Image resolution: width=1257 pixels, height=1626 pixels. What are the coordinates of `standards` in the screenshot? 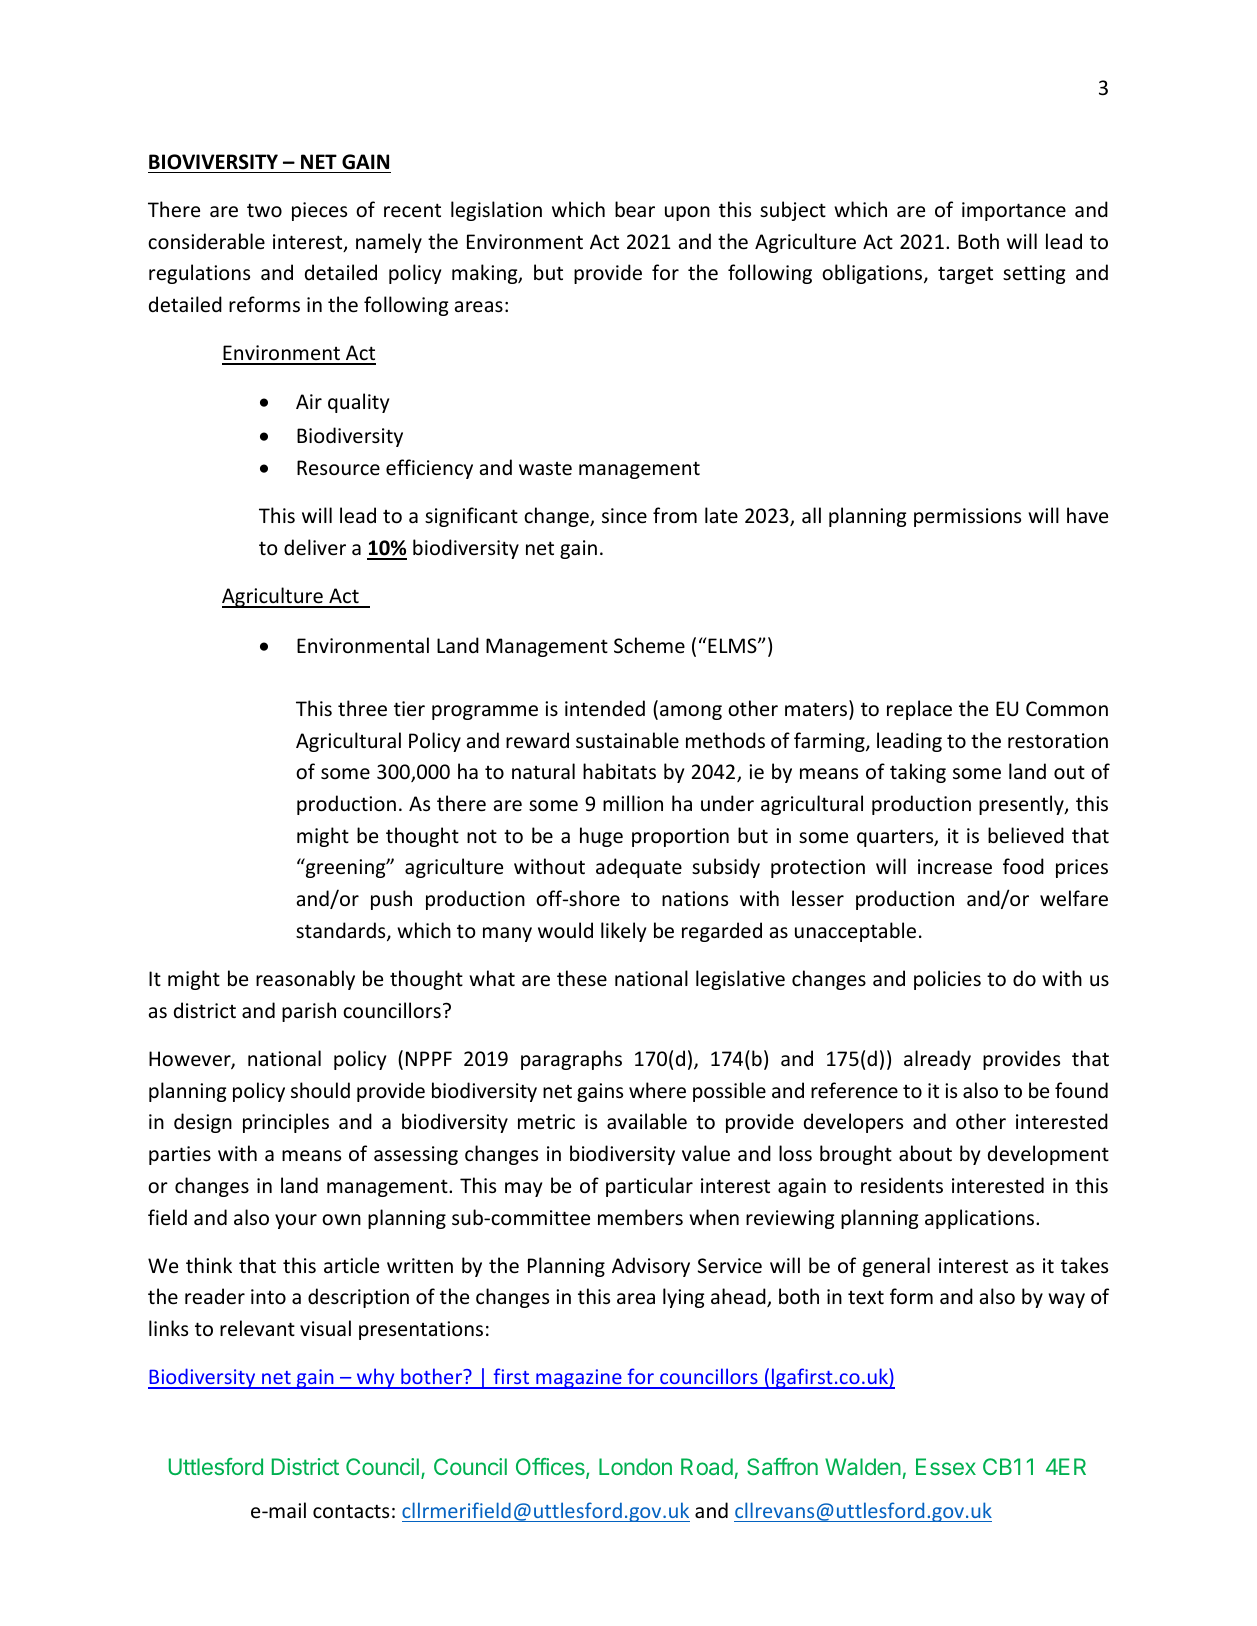 It's located at (342, 931).
